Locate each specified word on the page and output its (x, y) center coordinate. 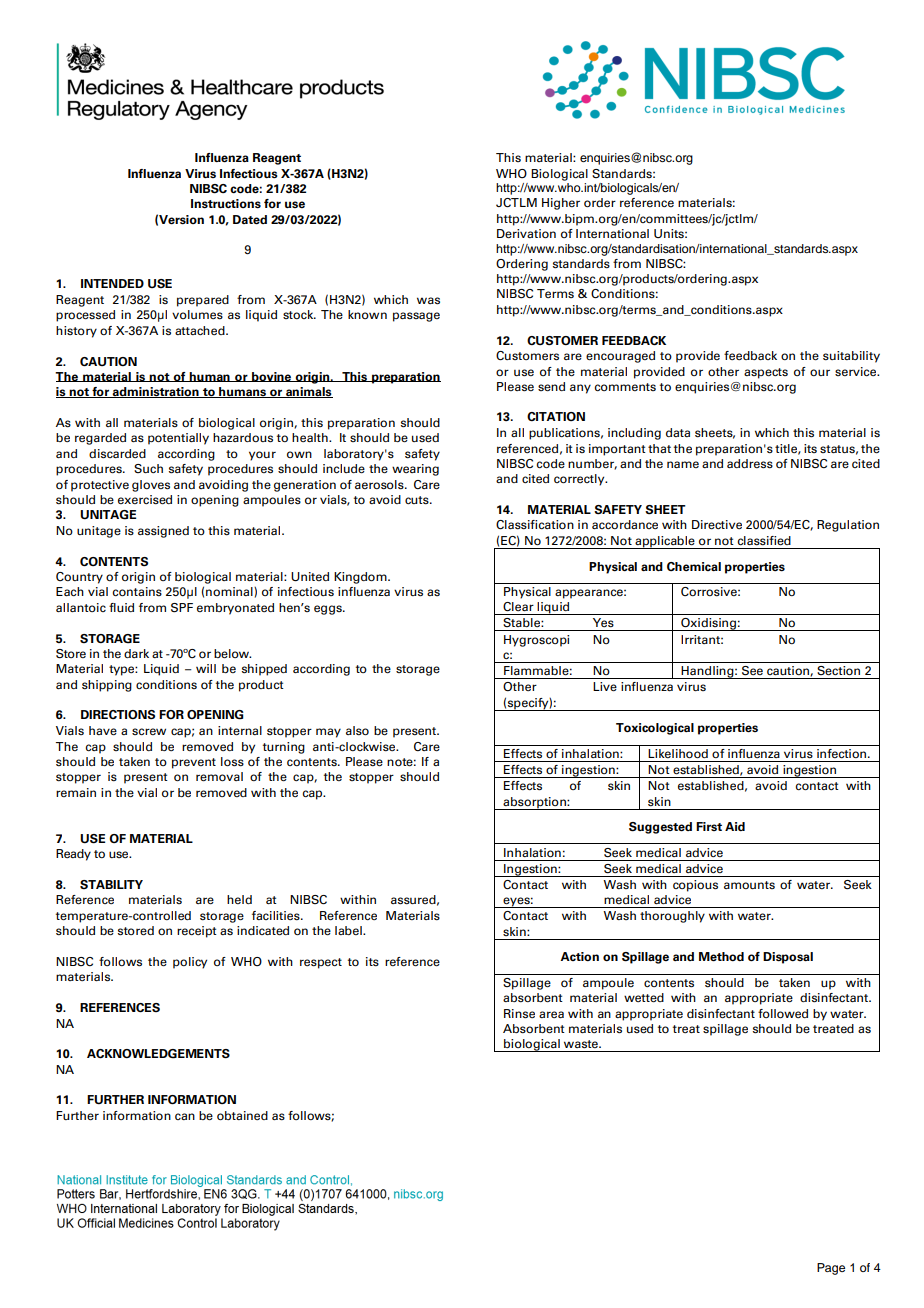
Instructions (226, 204)
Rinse (519, 1014)
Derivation (526, 233)
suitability (851, 357)
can (185, 1116)
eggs (329, 610)
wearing (415, 470)
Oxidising (708, 624)
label (349, 930)
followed (783, 1013)
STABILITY (111, 884)
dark (136, 653)
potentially (178, 439)
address (750, 464)
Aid (735, 826)
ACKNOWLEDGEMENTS (158, 1054)
